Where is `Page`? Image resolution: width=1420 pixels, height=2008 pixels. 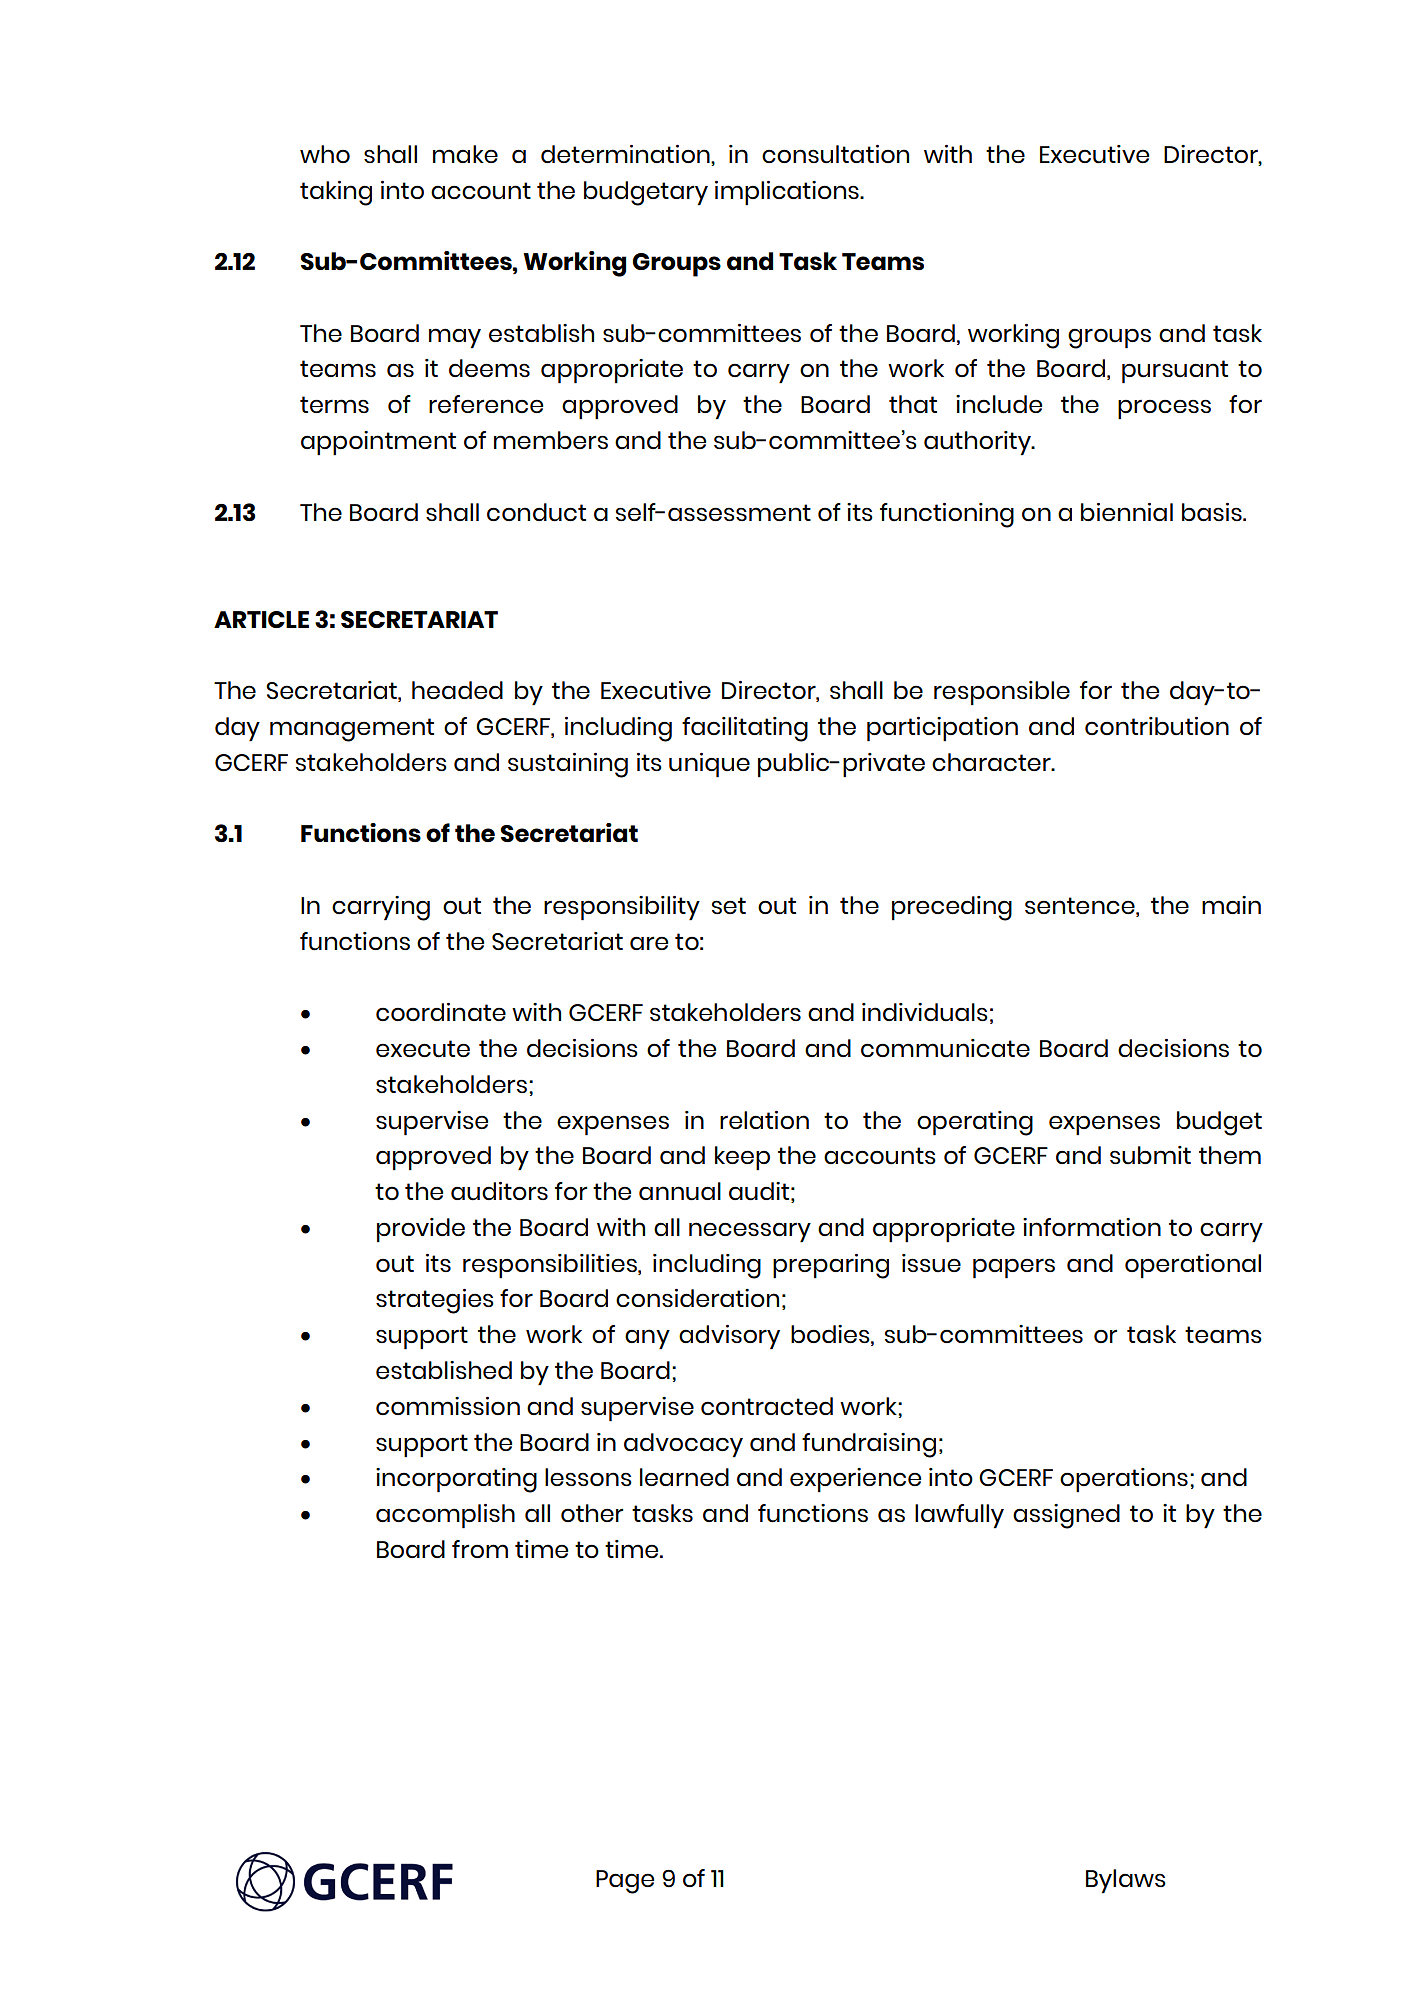 Page is located at coordinates (625, 1882).
